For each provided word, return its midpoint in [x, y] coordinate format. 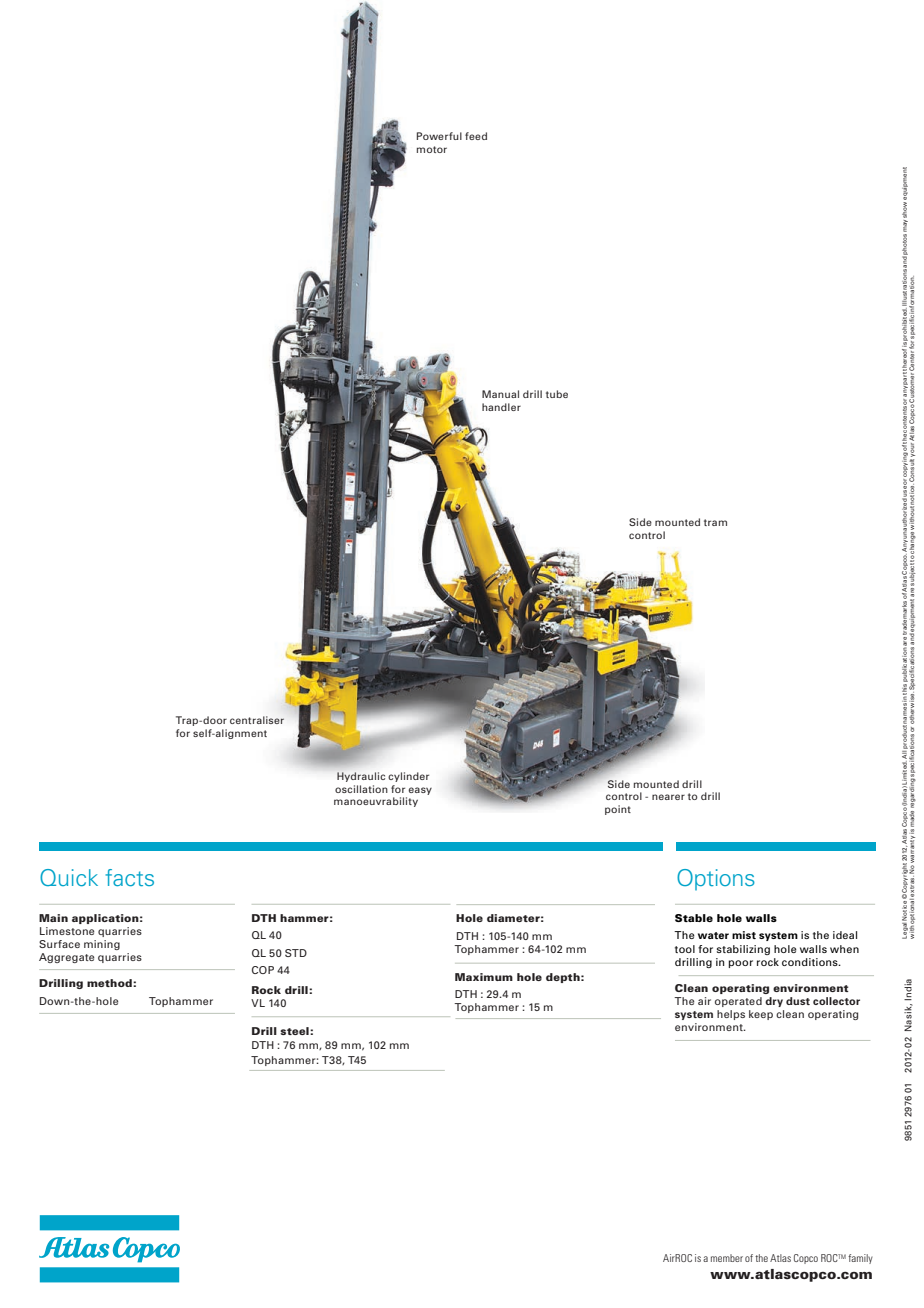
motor [432, 149]
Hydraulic [361, 777]
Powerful [439, 136]
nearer [668, 797]
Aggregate [66, 958]
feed [476, 136]
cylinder [408, 777]
